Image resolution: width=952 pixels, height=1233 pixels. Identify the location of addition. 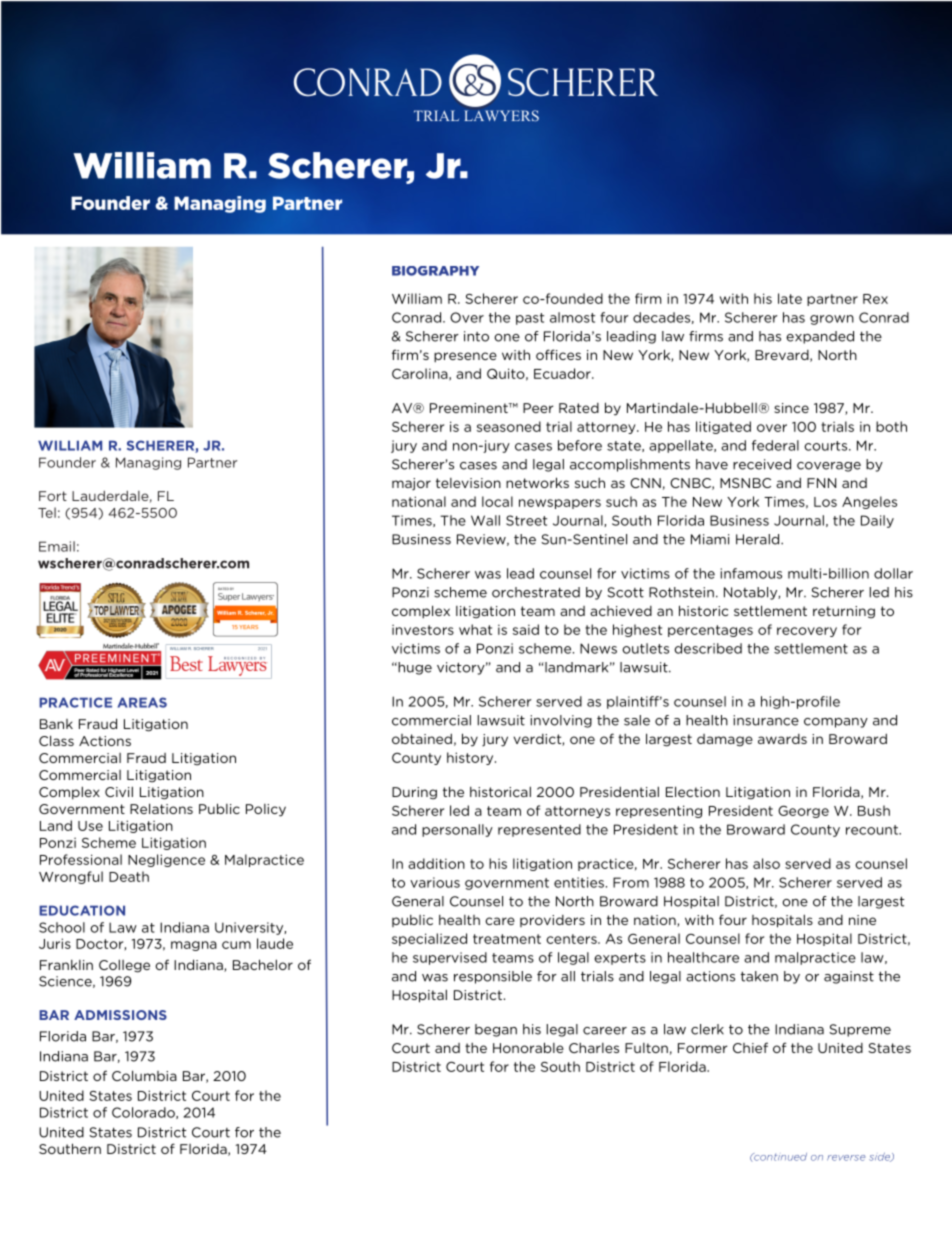
(436, 863).
